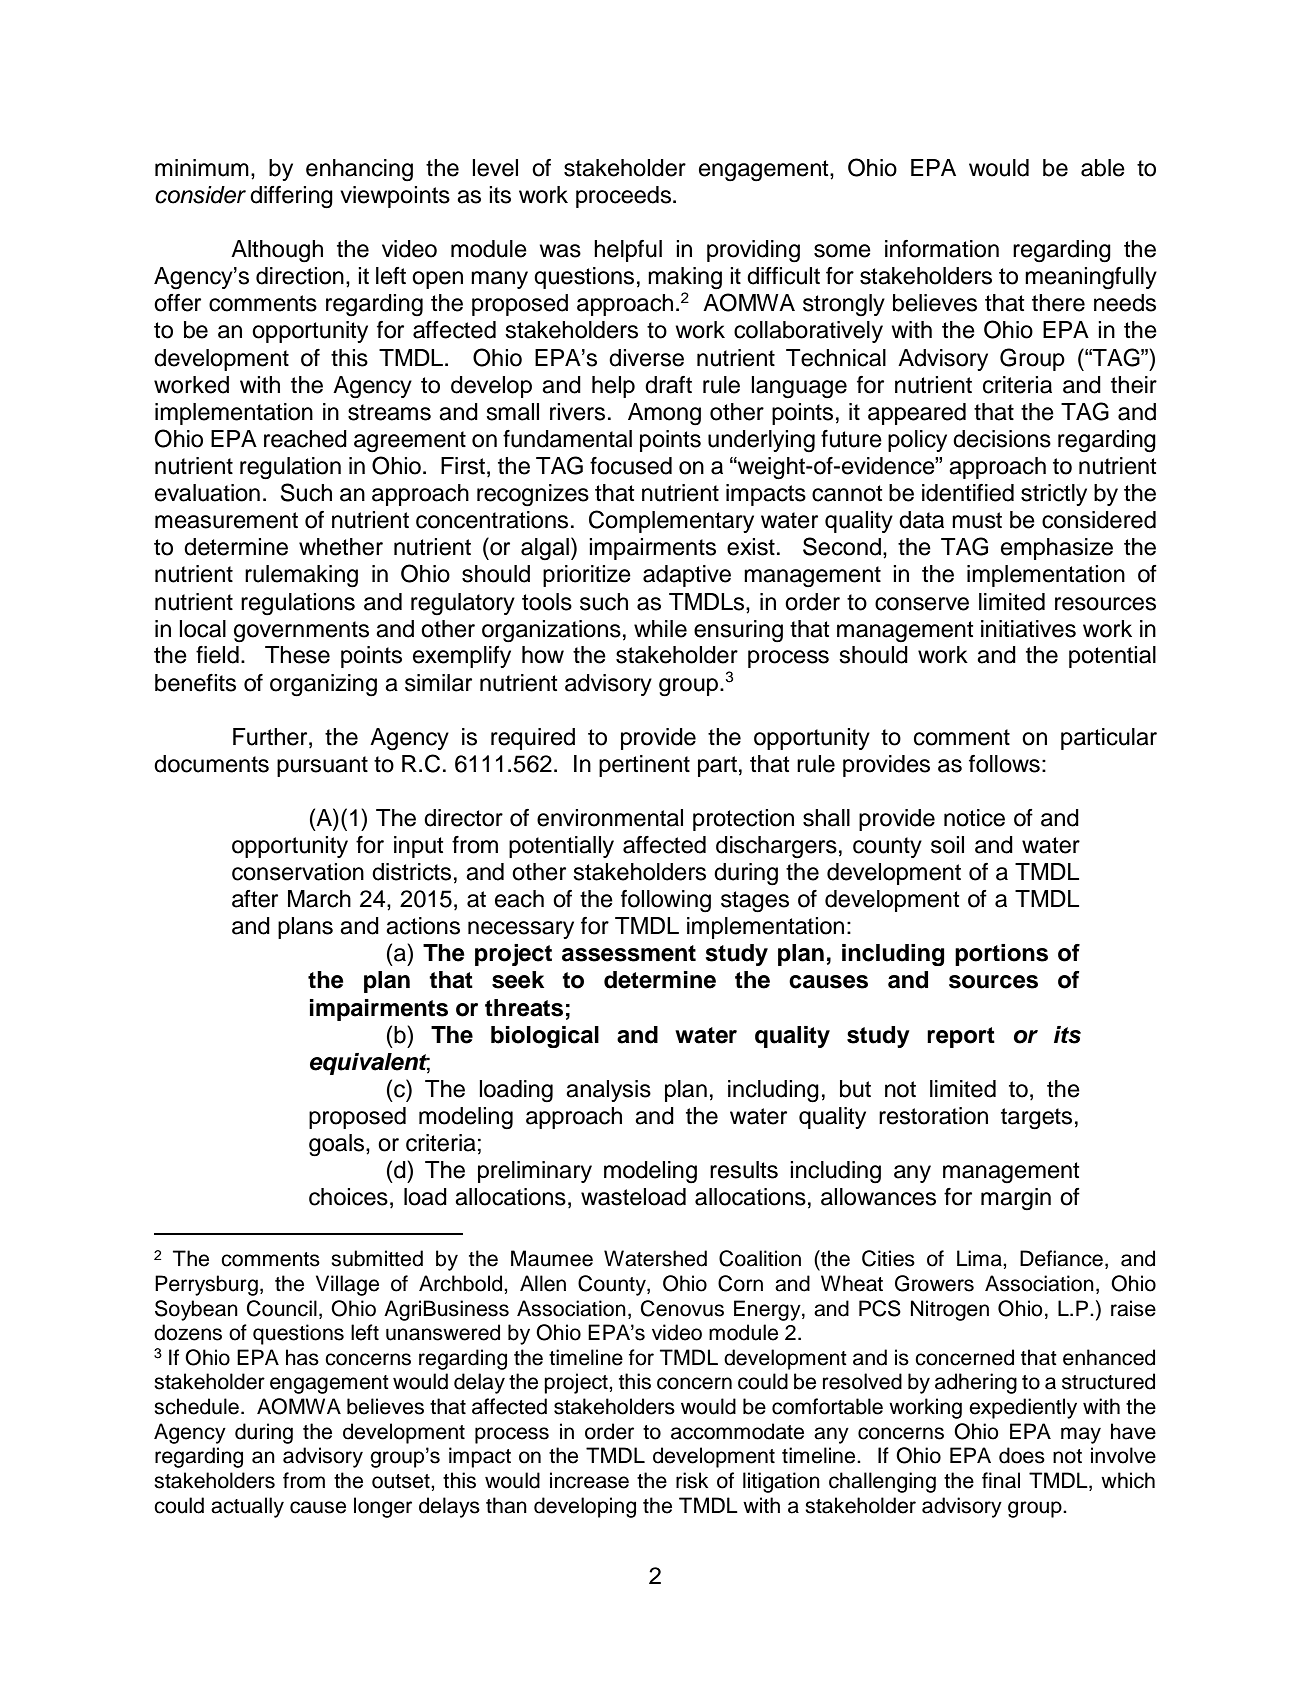  What do you see at coordinates (692, 1480) in the document?
I see `risk` at bounding box center [692, 1480].
